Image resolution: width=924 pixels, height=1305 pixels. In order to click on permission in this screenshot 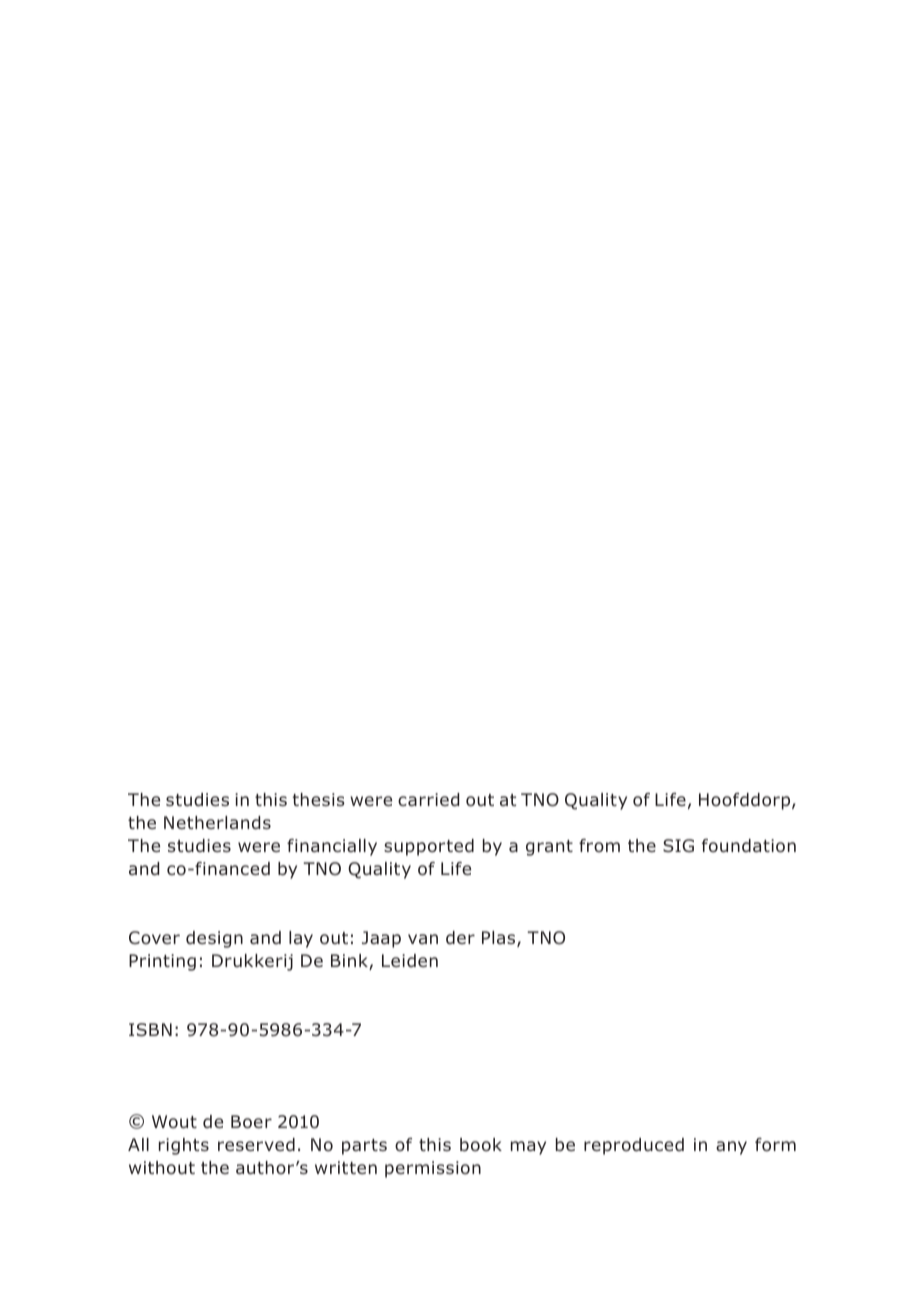, I will do `click(433, 1169)`.
